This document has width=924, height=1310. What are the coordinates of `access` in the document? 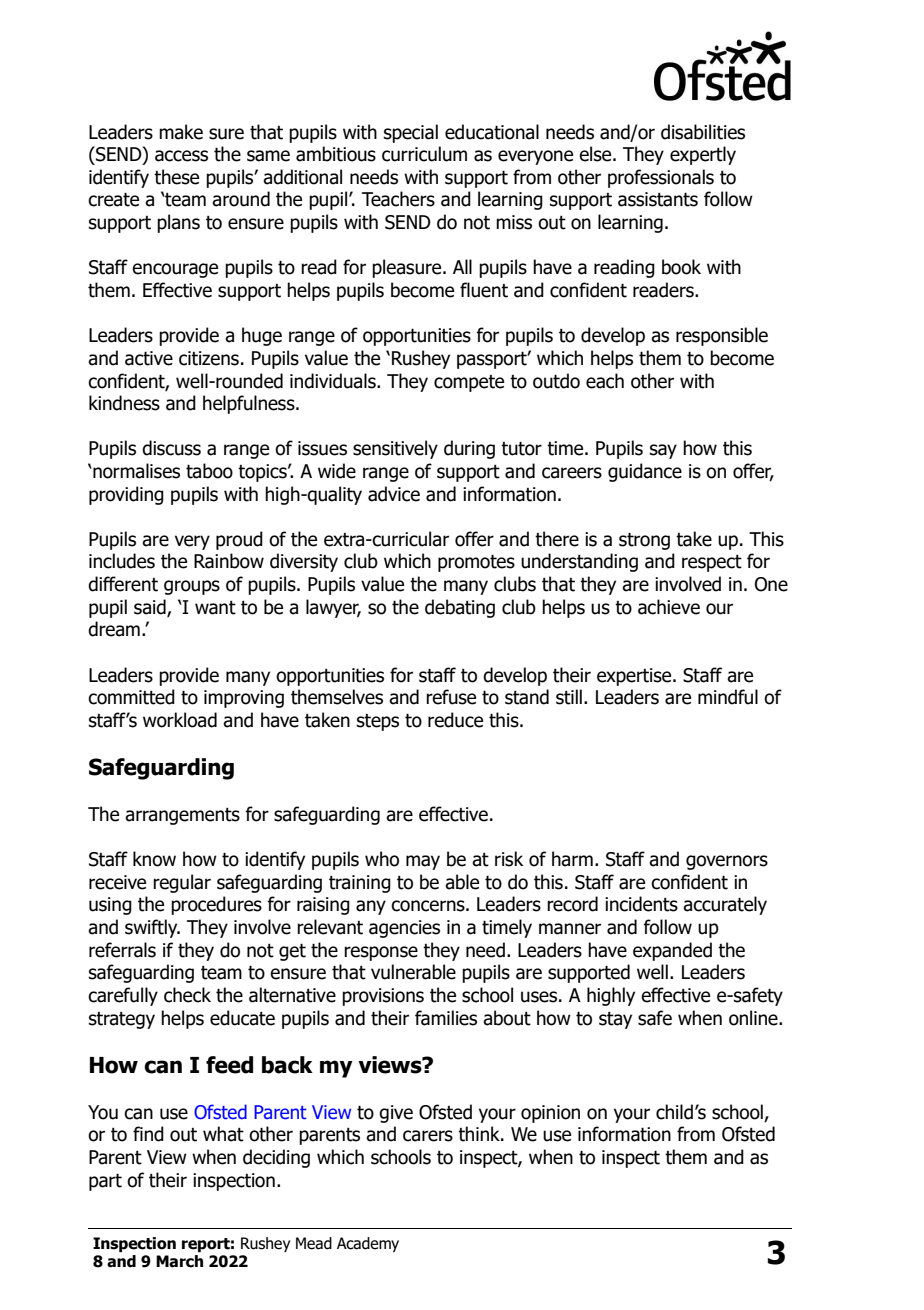 It's located at (181, 156).
